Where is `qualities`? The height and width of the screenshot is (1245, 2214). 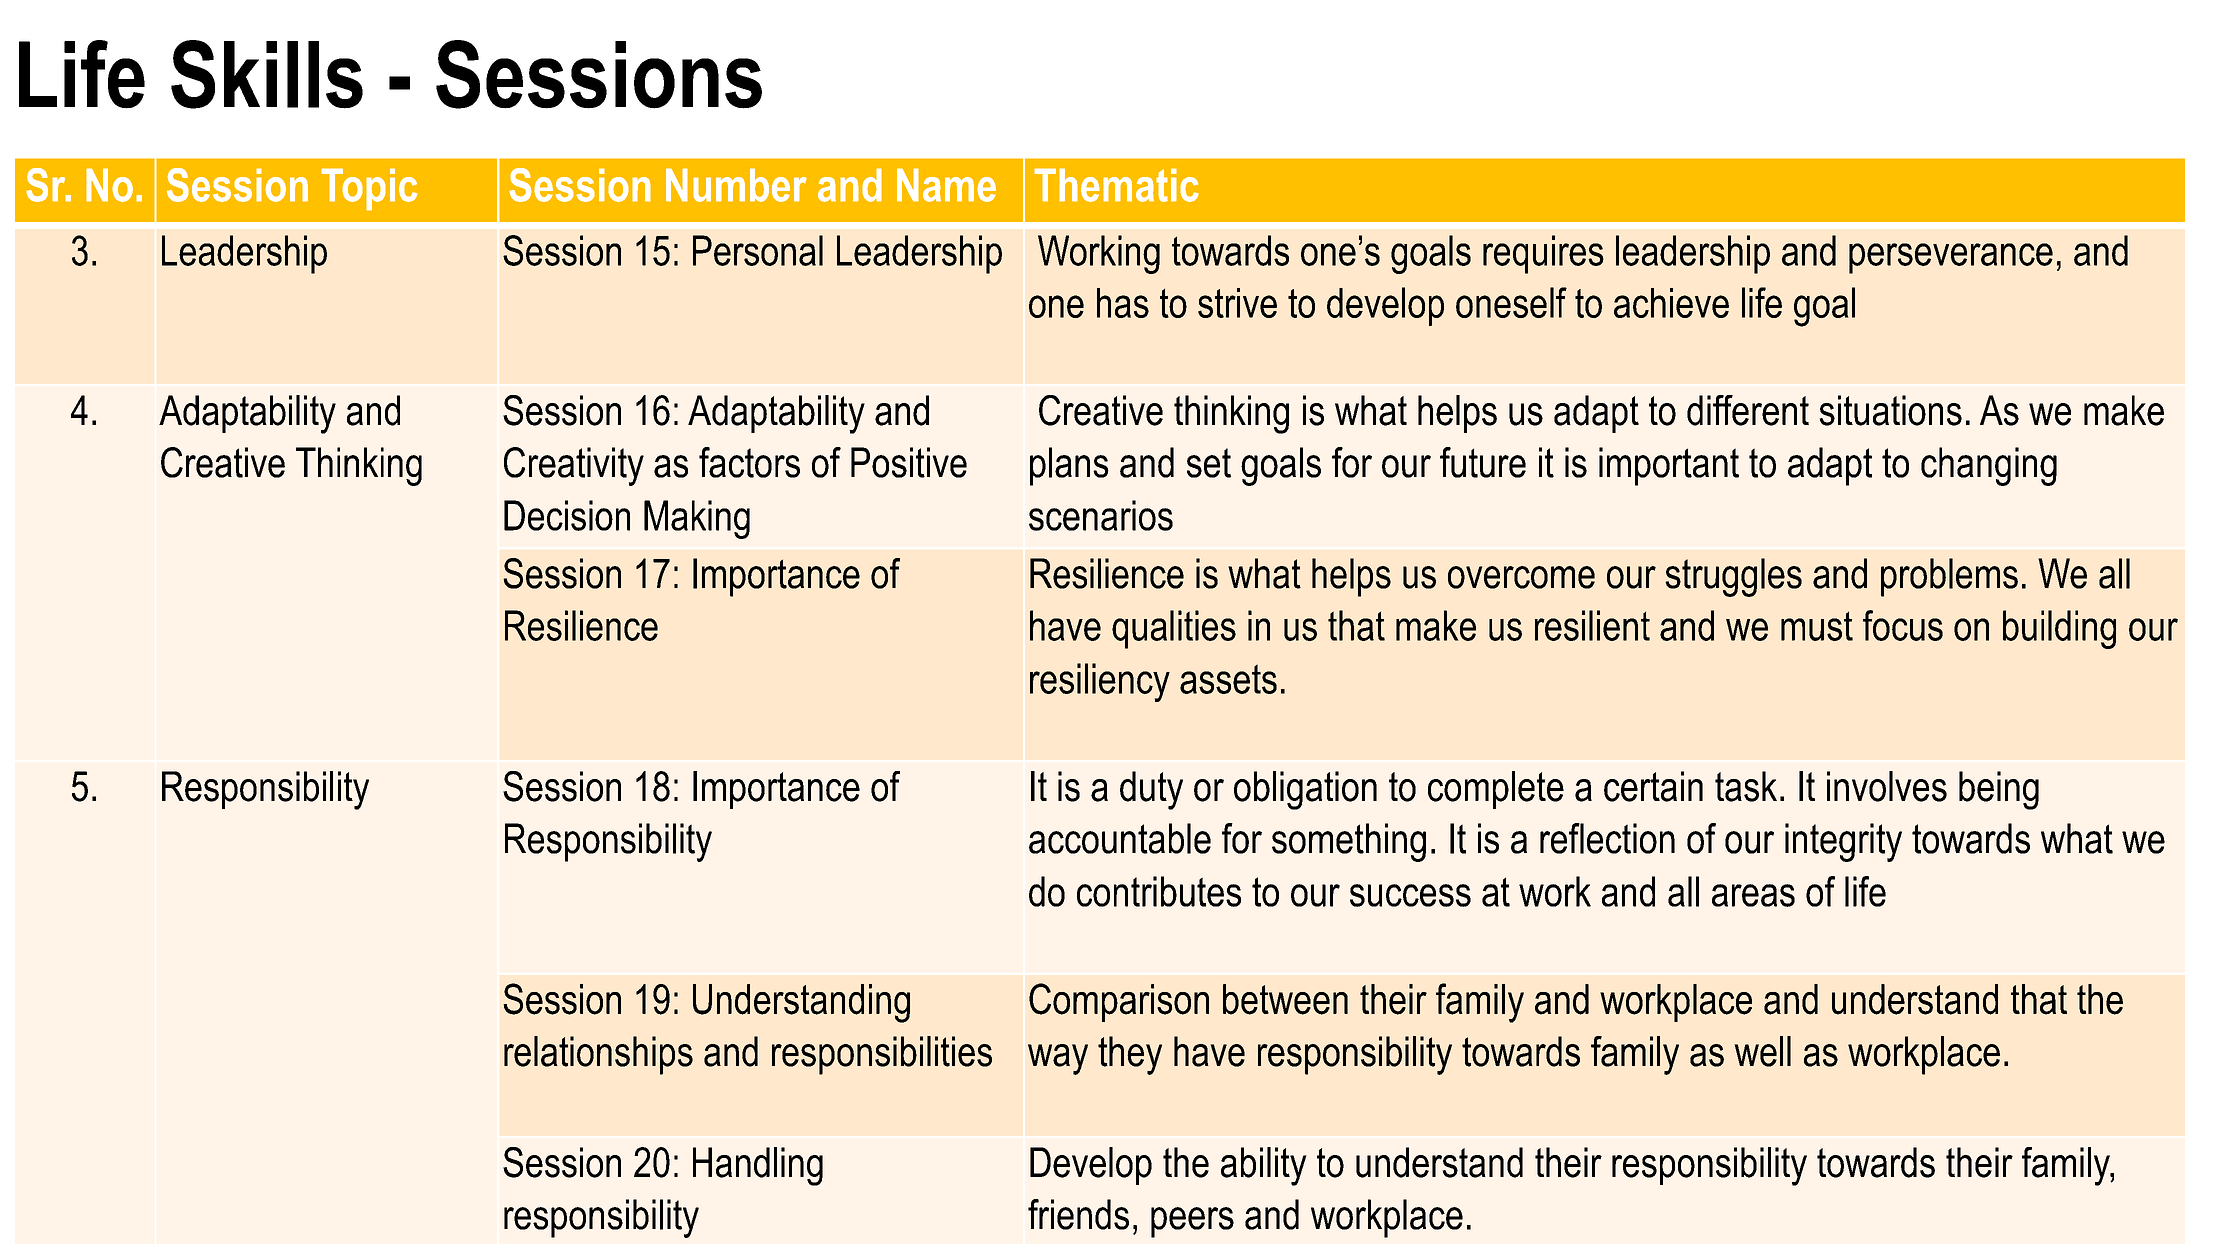 qualities is located at coordinates (1174, 629).
